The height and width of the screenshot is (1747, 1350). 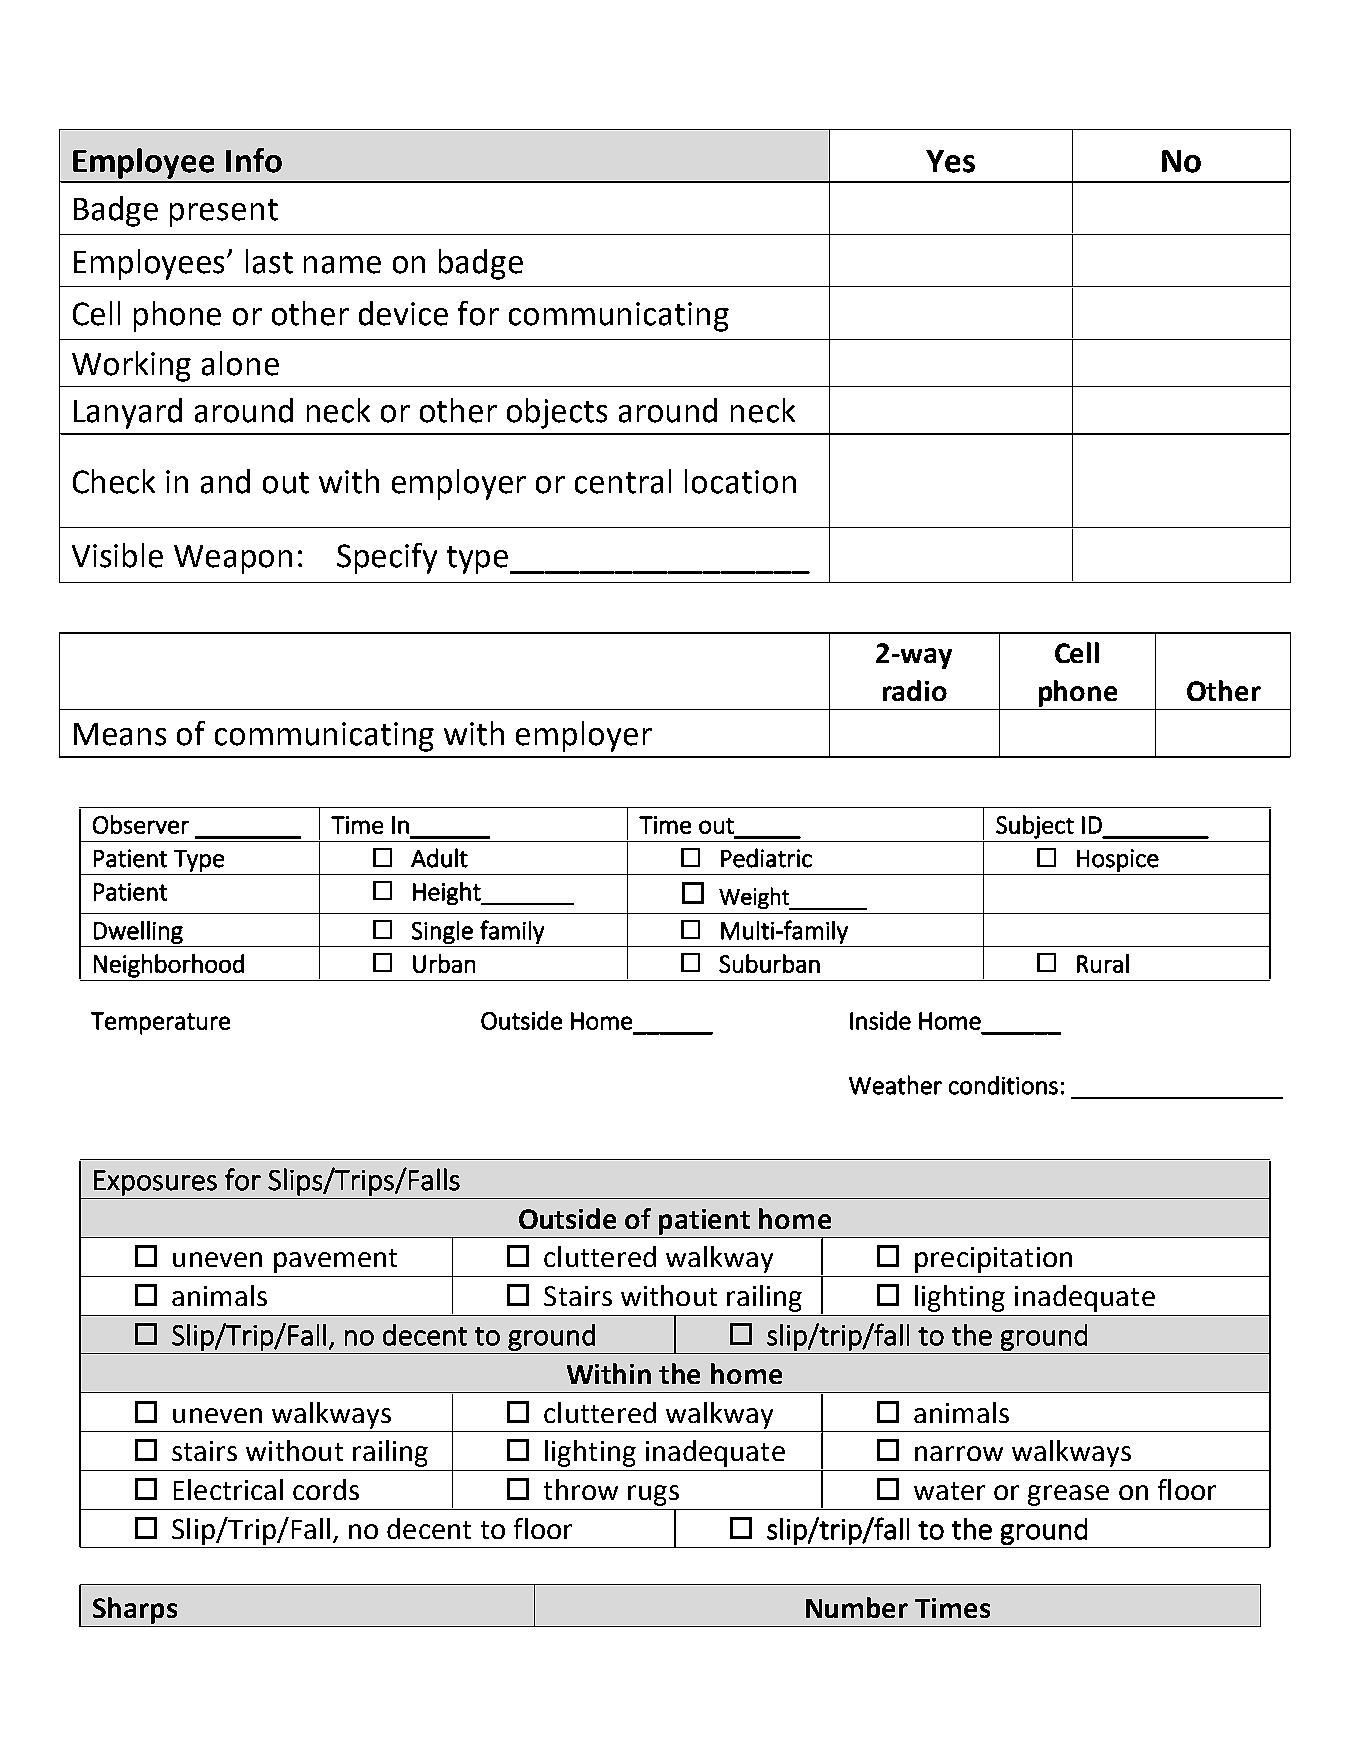 What do you see at coordinates (228, 1489) in the screenshot?
I see `Electrical` at bounding box center [228, 1489].
